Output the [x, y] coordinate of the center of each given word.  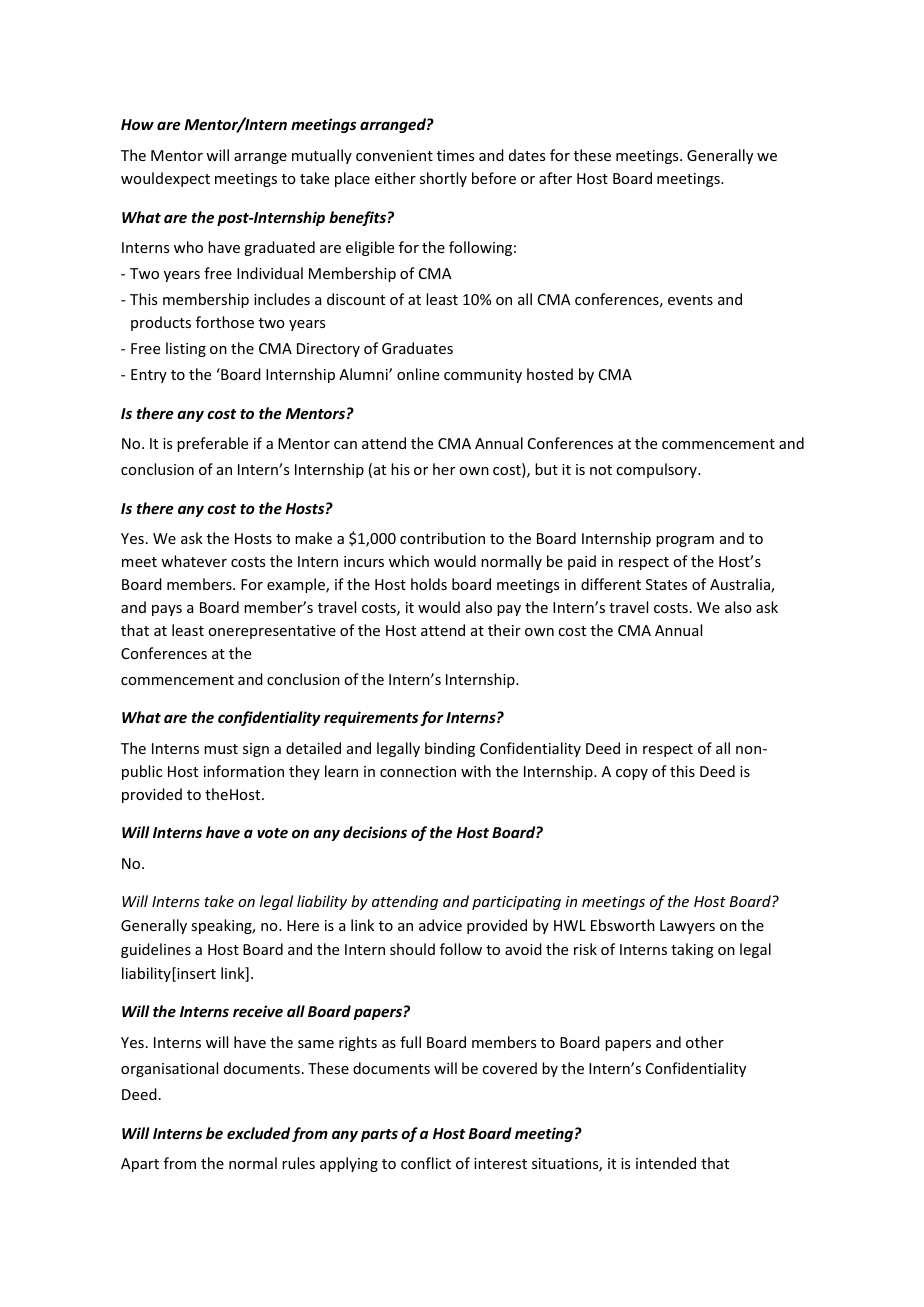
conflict [426, 1163]
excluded [258, 1133]
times [455, 155]
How [137, 124]
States [666, 584]
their [504, 630]
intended [666, 1163]
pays [167, 610]
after [555, 178]
